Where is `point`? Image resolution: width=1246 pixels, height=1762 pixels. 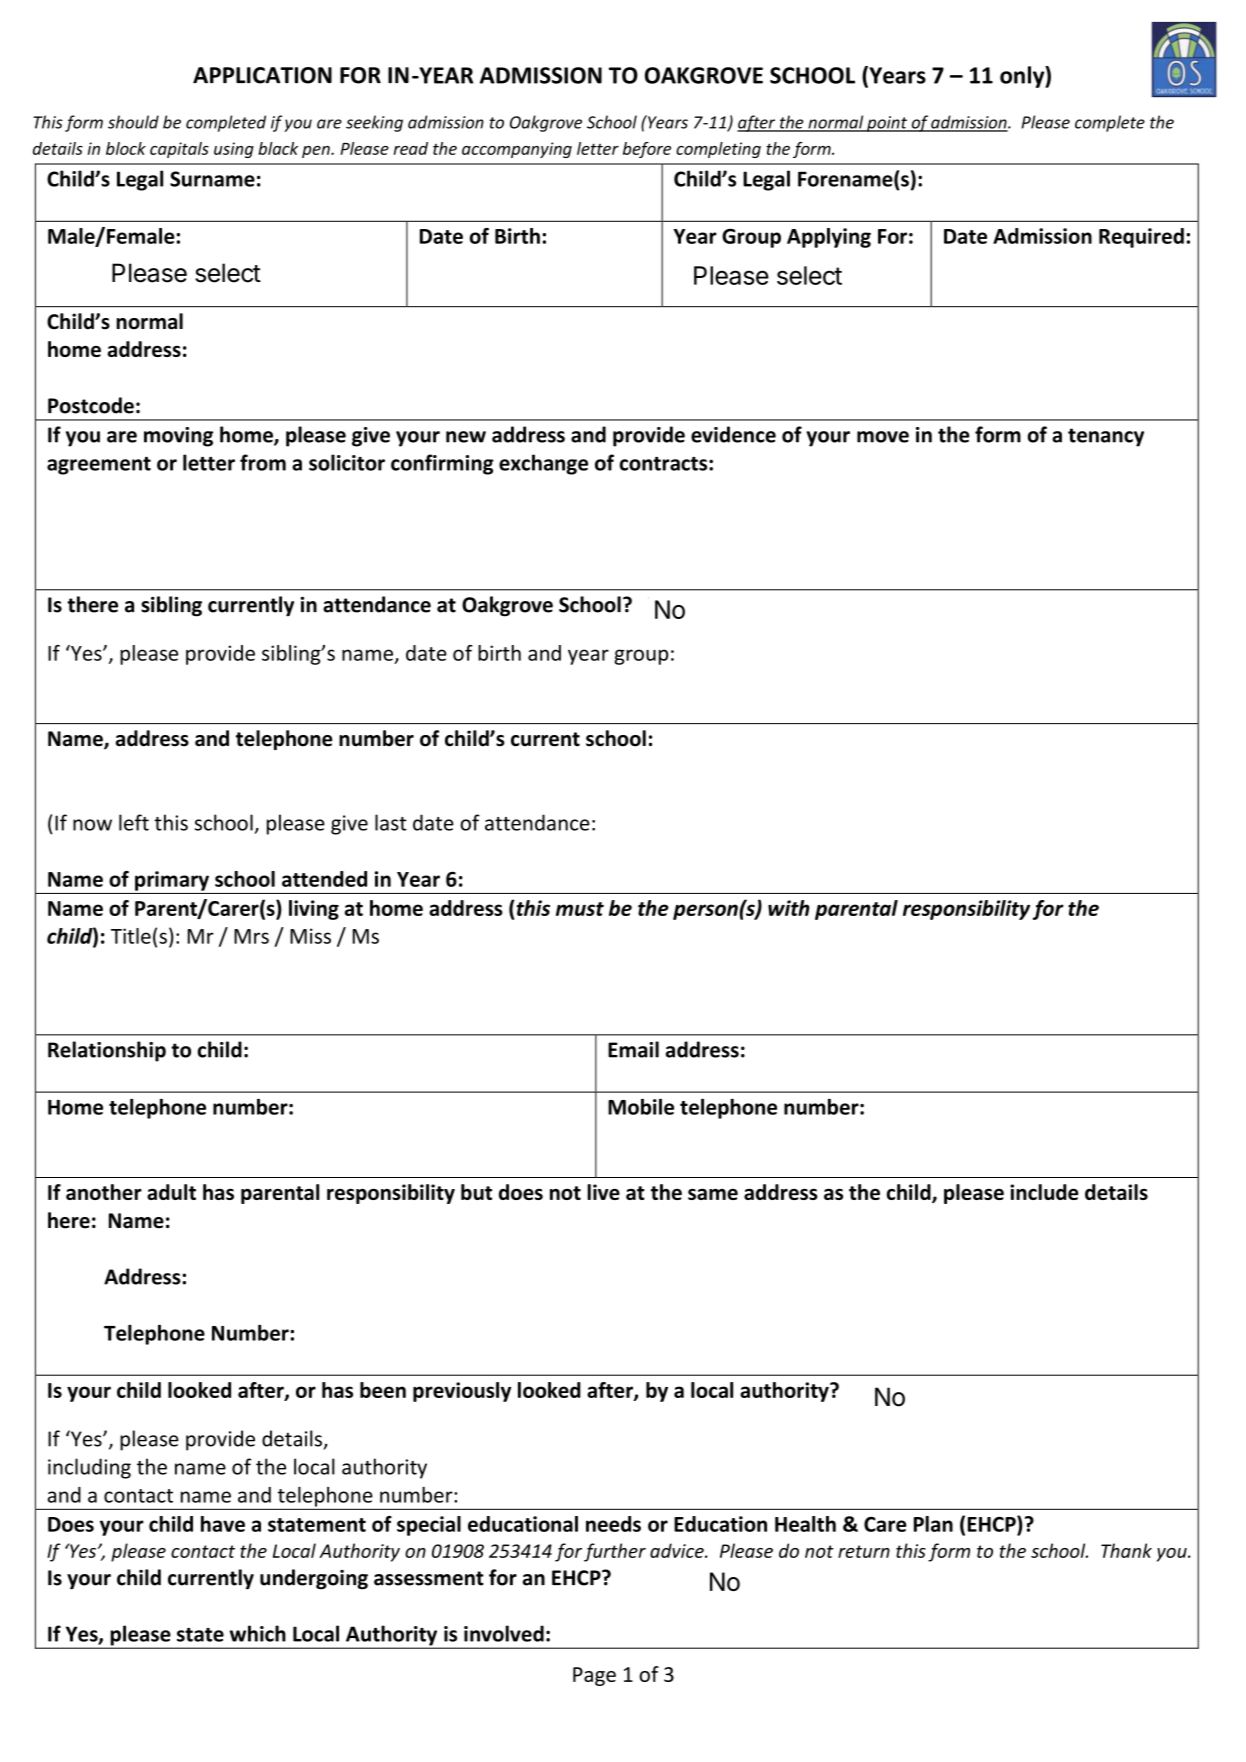
point is located at coordinates (887, 124).
